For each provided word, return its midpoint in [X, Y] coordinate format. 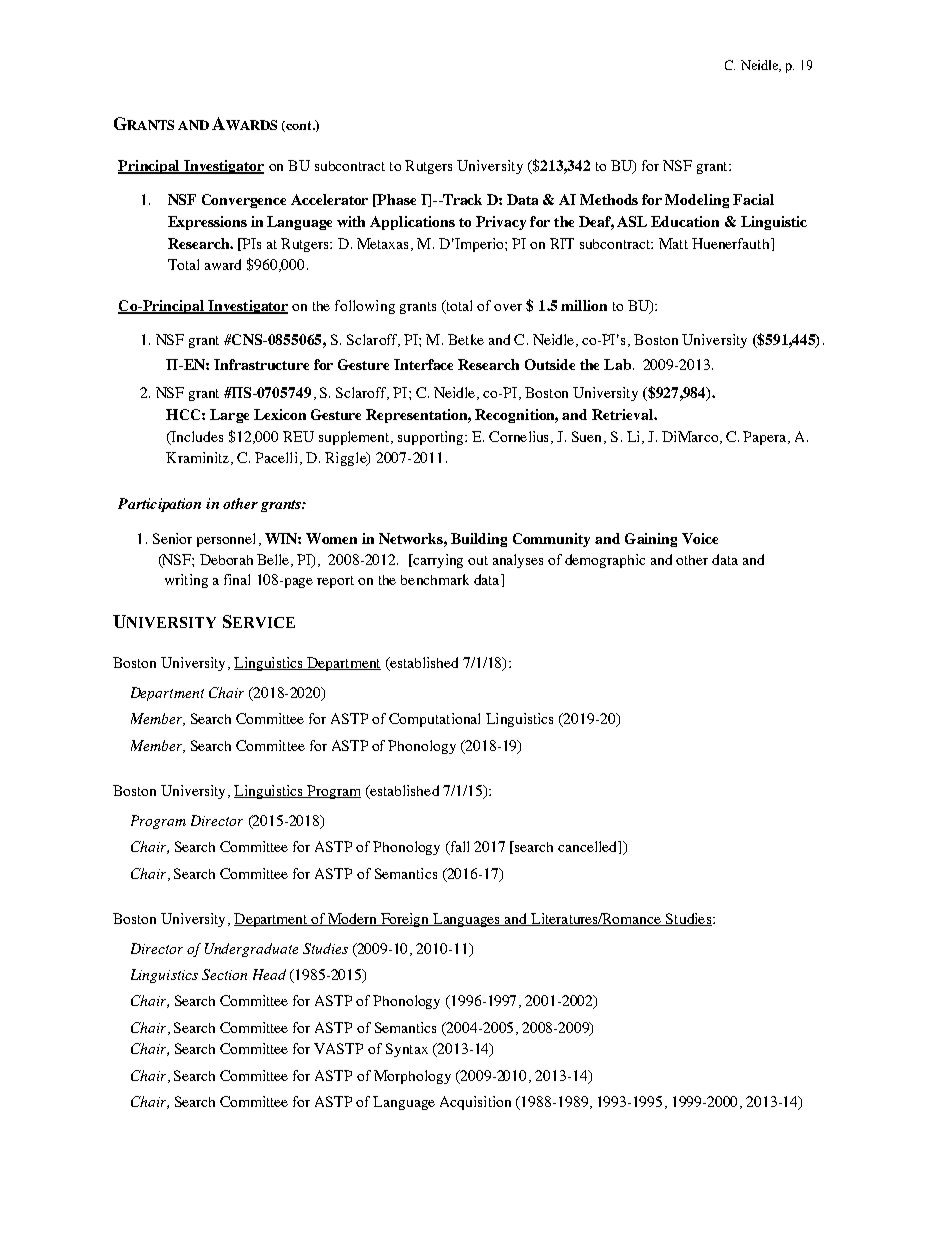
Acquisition [475, 1103]
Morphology [412, 1077]
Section [224, 974]
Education [685, 221]
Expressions [207, 223]
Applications [412, 223]
